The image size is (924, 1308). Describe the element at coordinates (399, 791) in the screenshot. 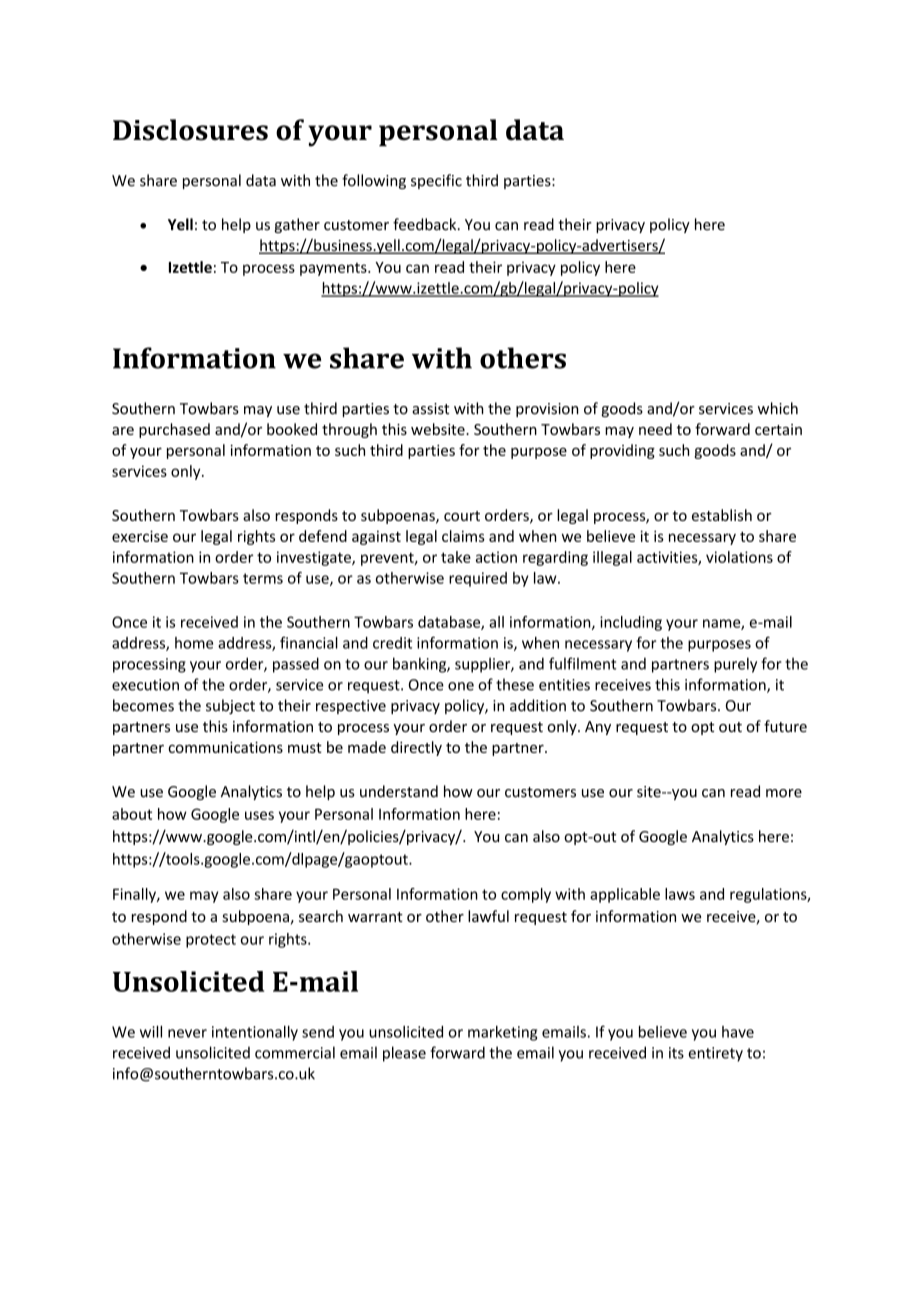

I see `understand` at that location.
